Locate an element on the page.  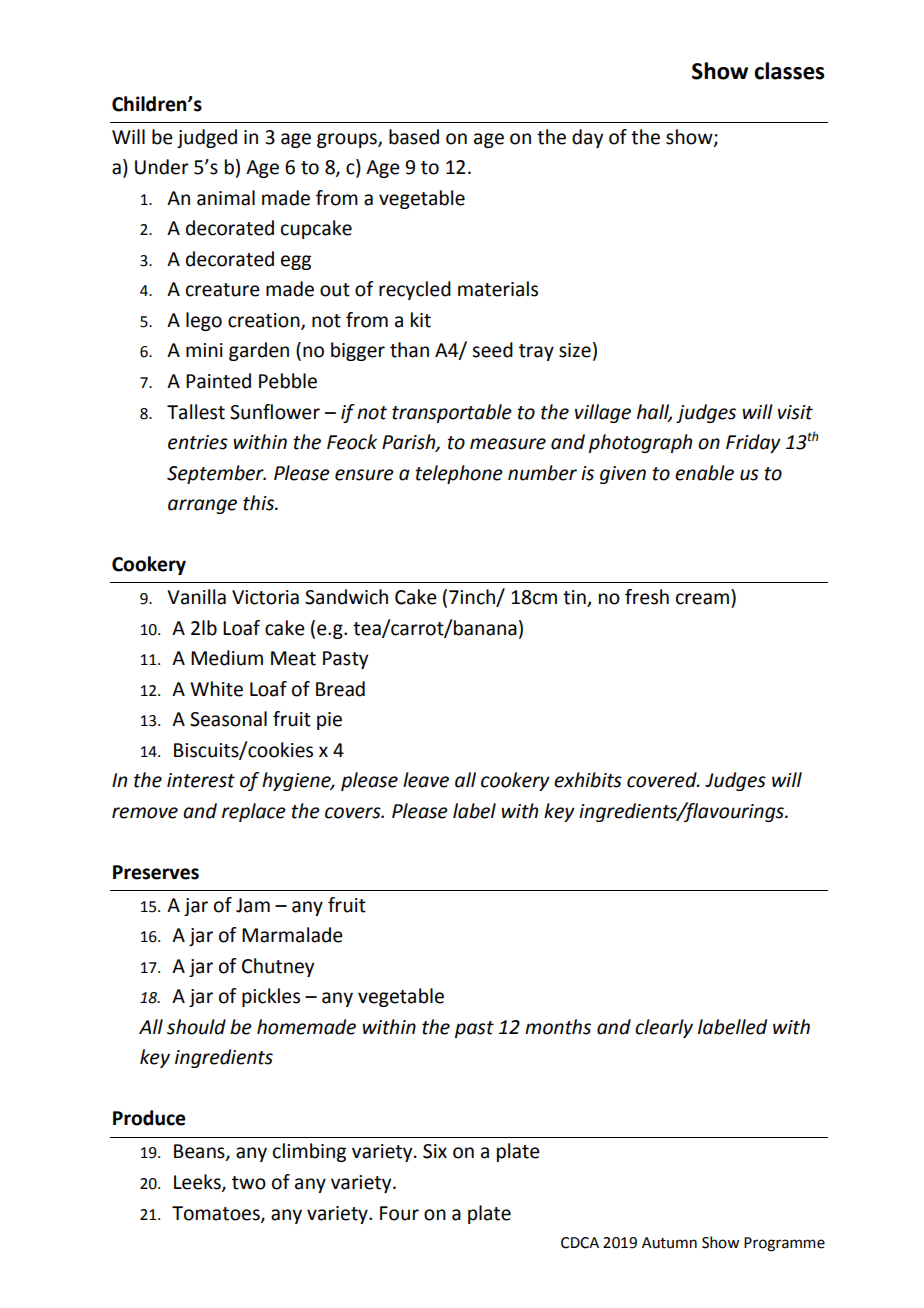
Medium is located at coordinates (227, 658).
